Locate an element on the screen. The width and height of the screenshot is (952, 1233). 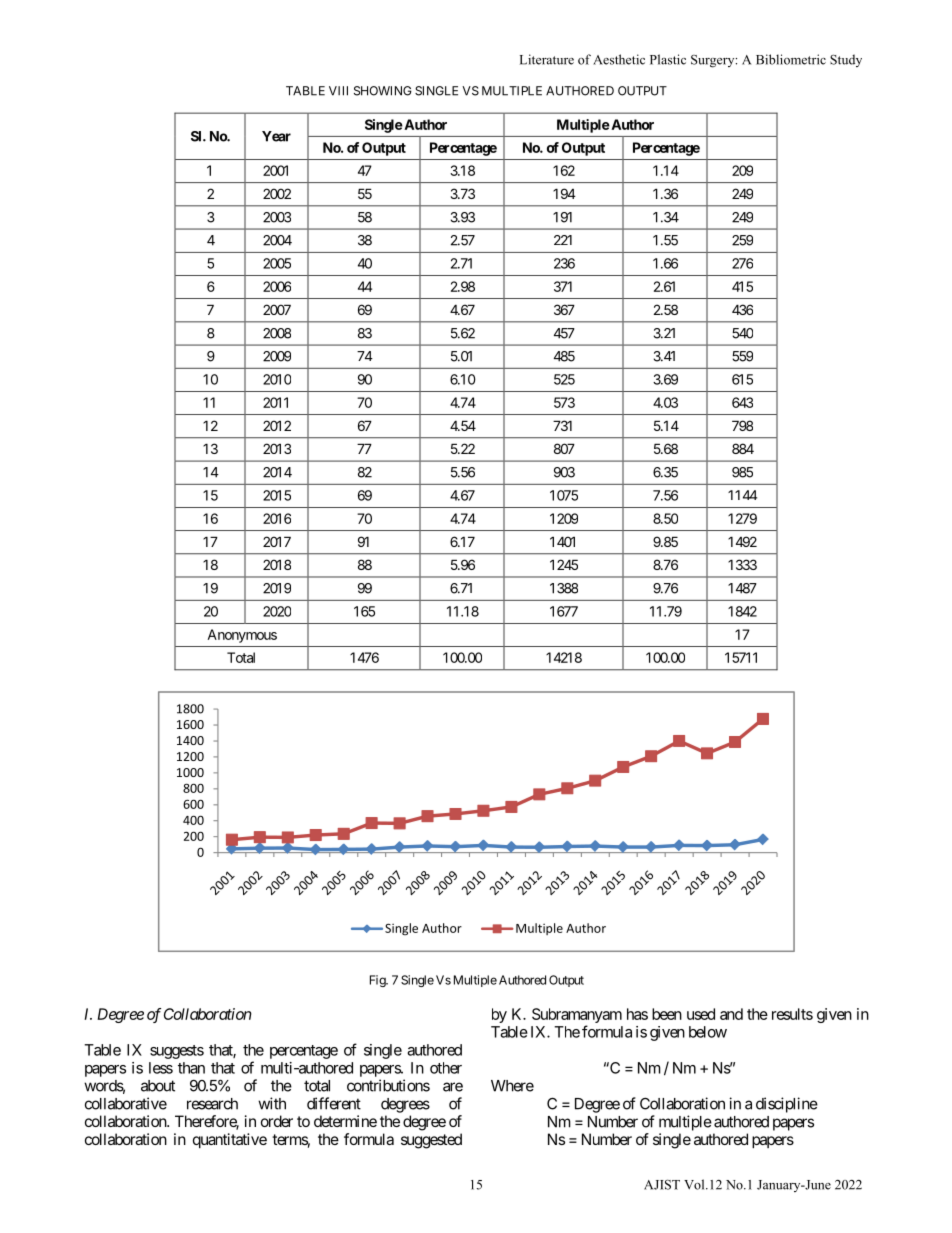
been is located at coordinates (667, 1014).
